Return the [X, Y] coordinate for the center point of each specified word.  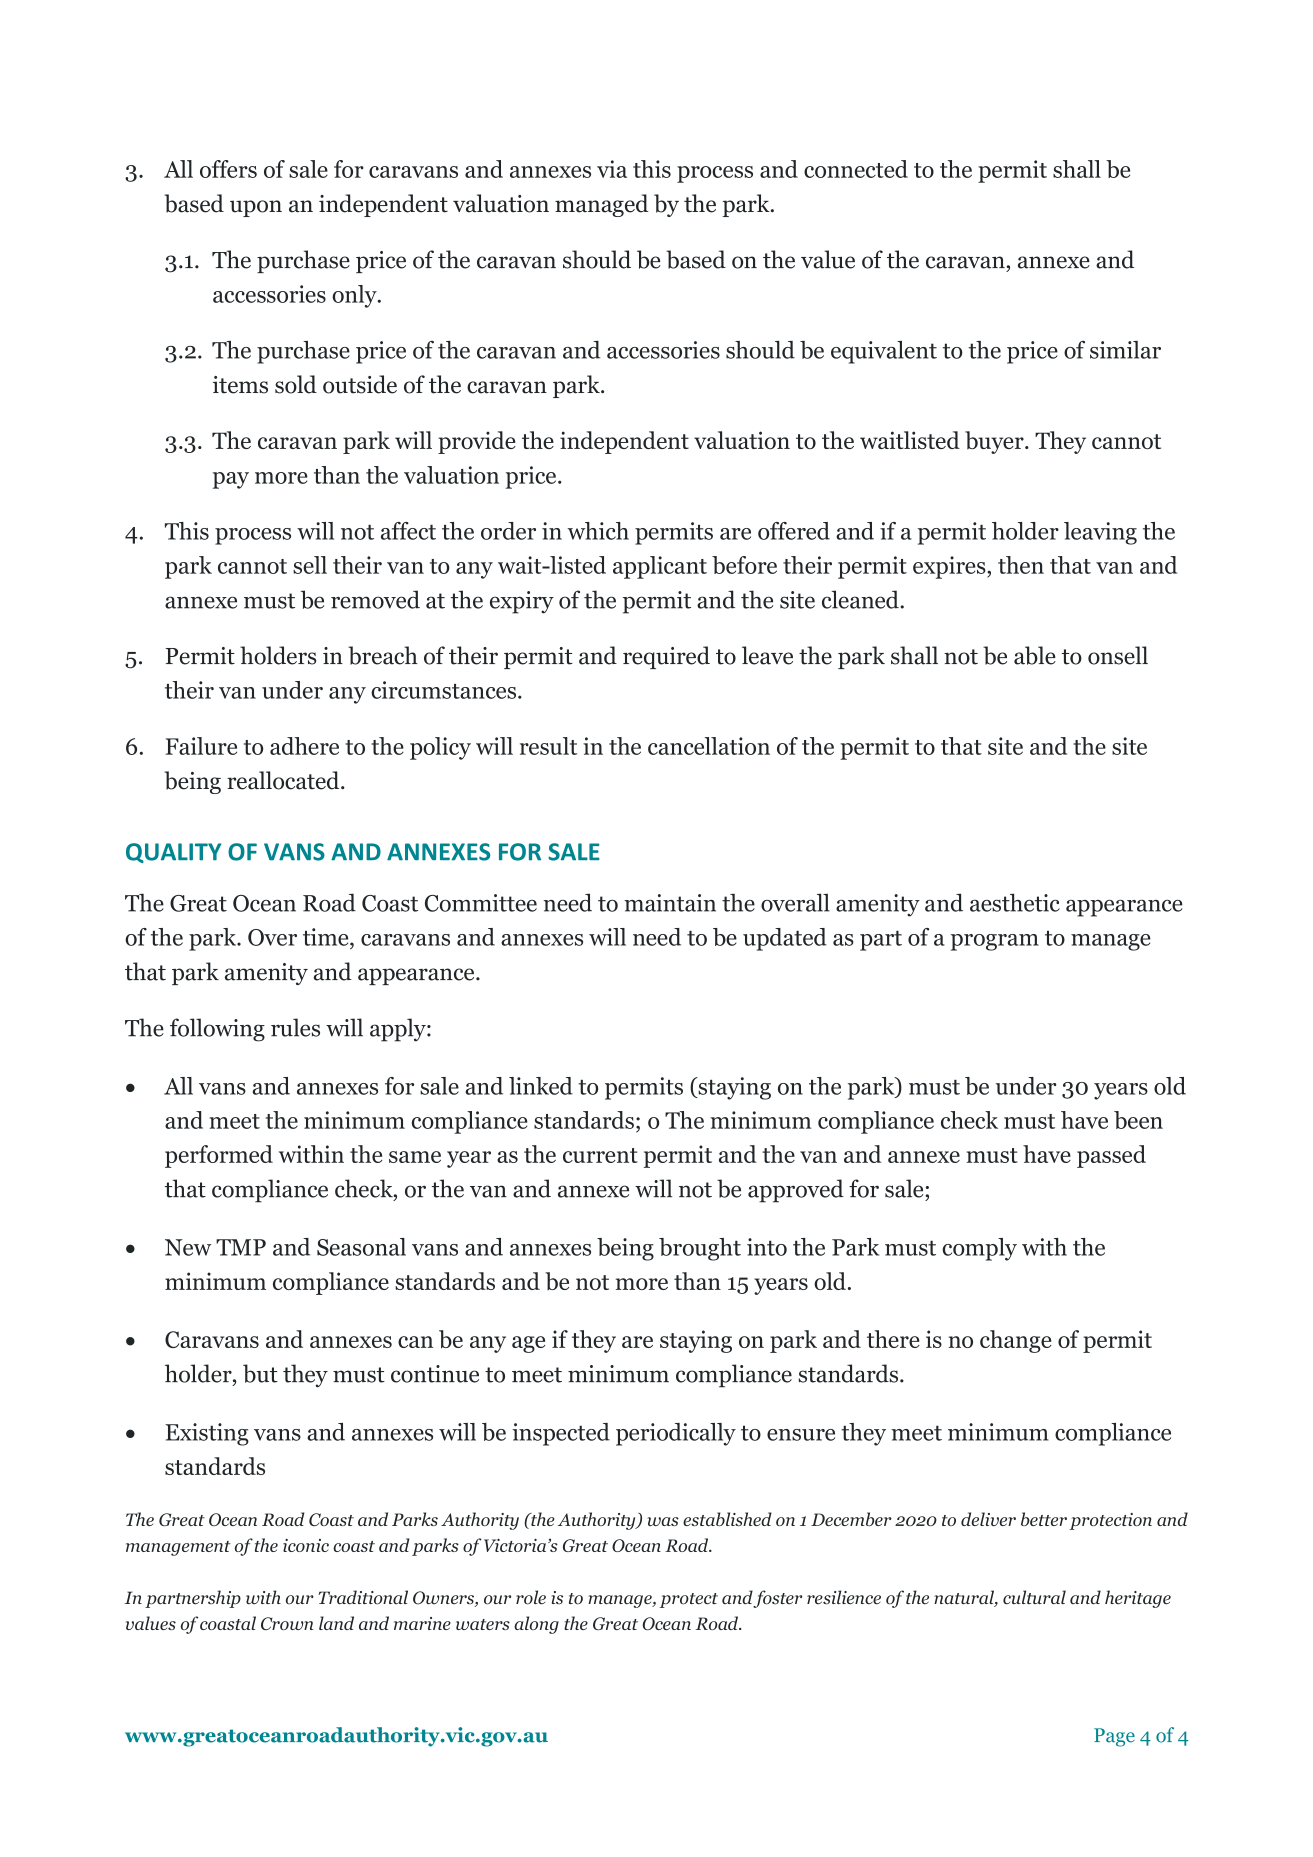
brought [700, 1249]
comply [979, 1249]
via [612, 169]
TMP [241, 1247]
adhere [304, 746]
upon [256, 208]
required [666, 657]
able [1035, 655]
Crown [287, 1623]
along [536, 1625]
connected [856, 169]
